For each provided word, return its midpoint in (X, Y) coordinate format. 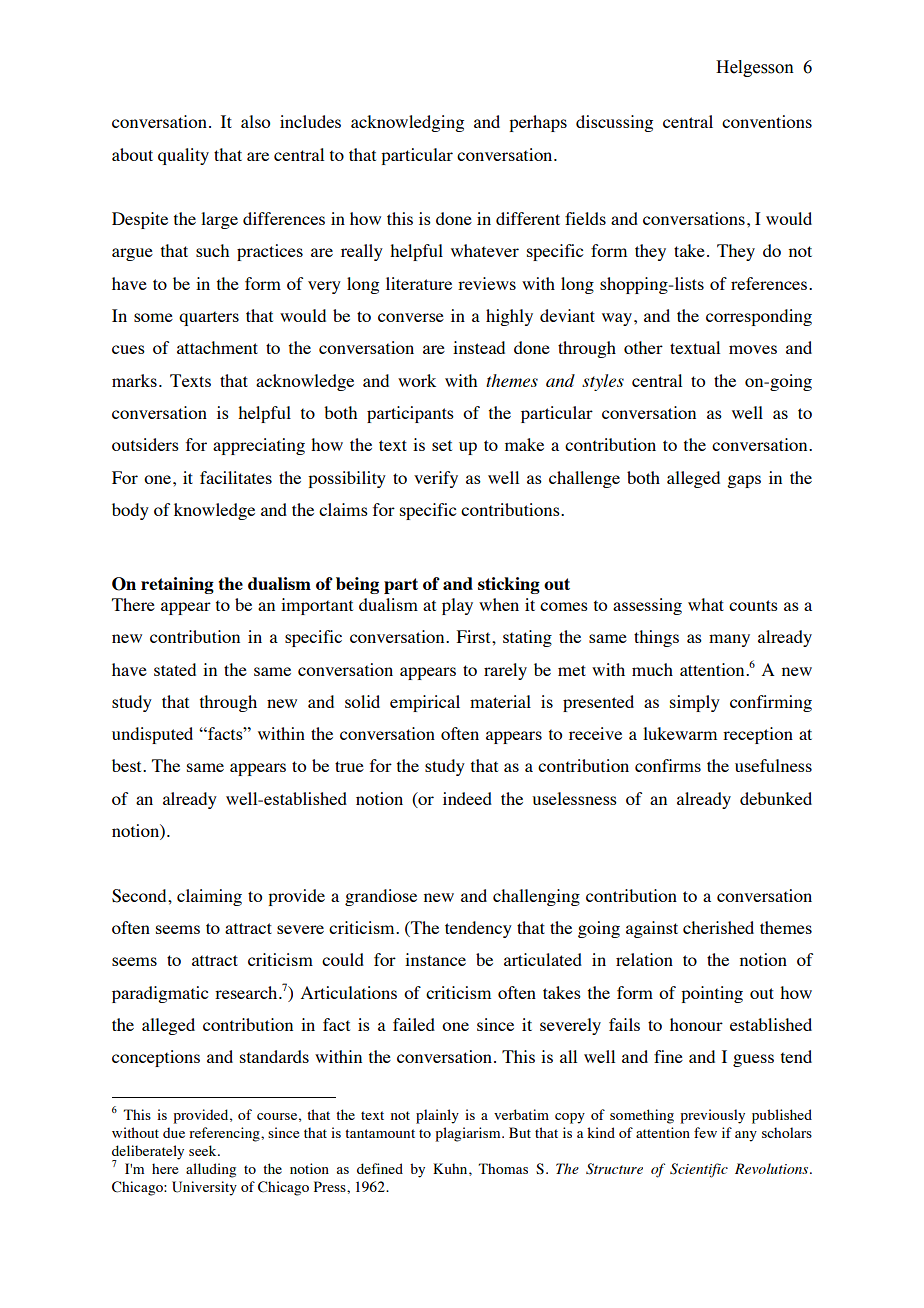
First (475, 636)
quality (183, 156)
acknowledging (407, 123)
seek (204, 1150)
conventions (767, 121)
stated (175, 669)
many (729, 640)
